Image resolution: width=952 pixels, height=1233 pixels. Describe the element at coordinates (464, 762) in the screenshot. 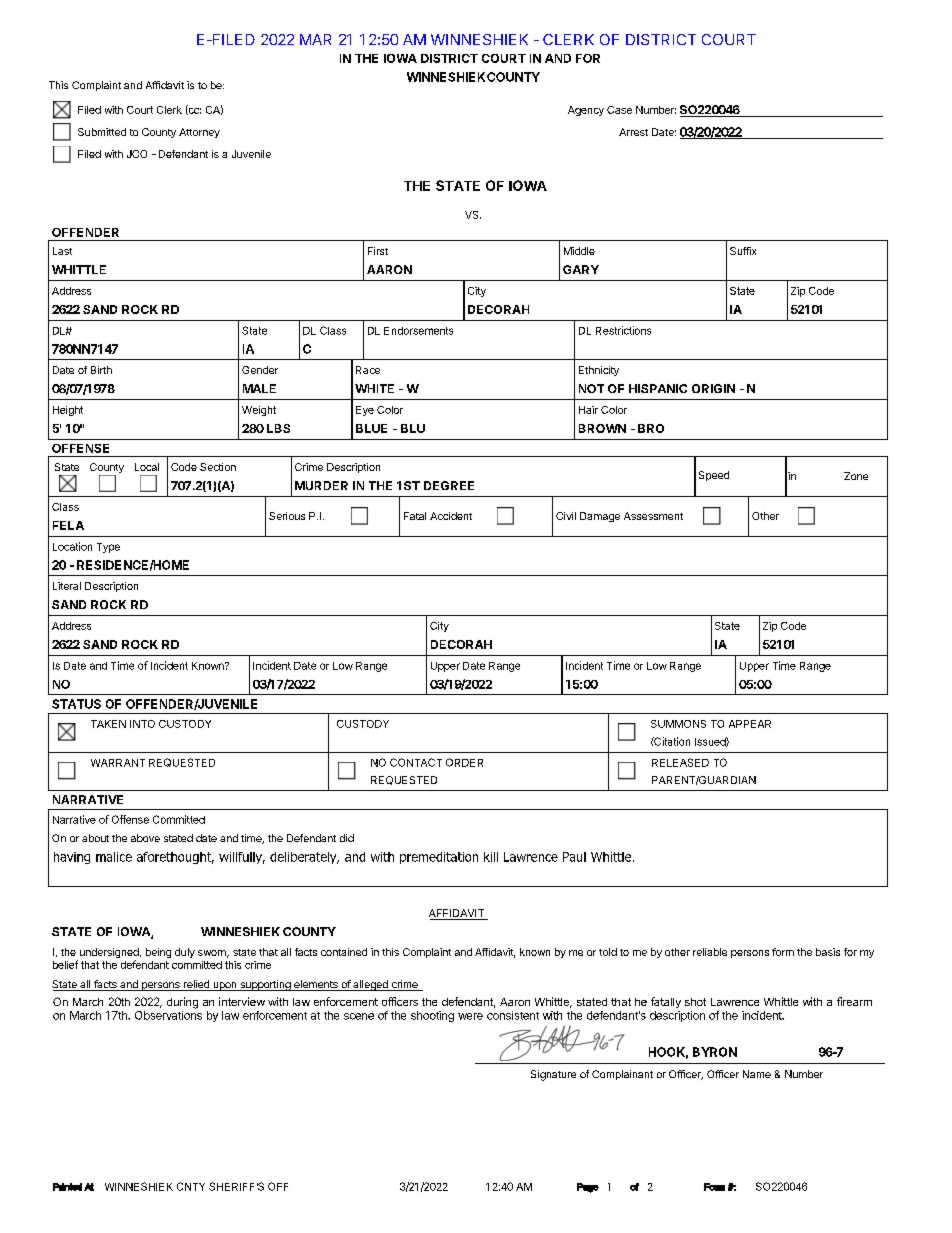

I see `ORDER` at that location.
